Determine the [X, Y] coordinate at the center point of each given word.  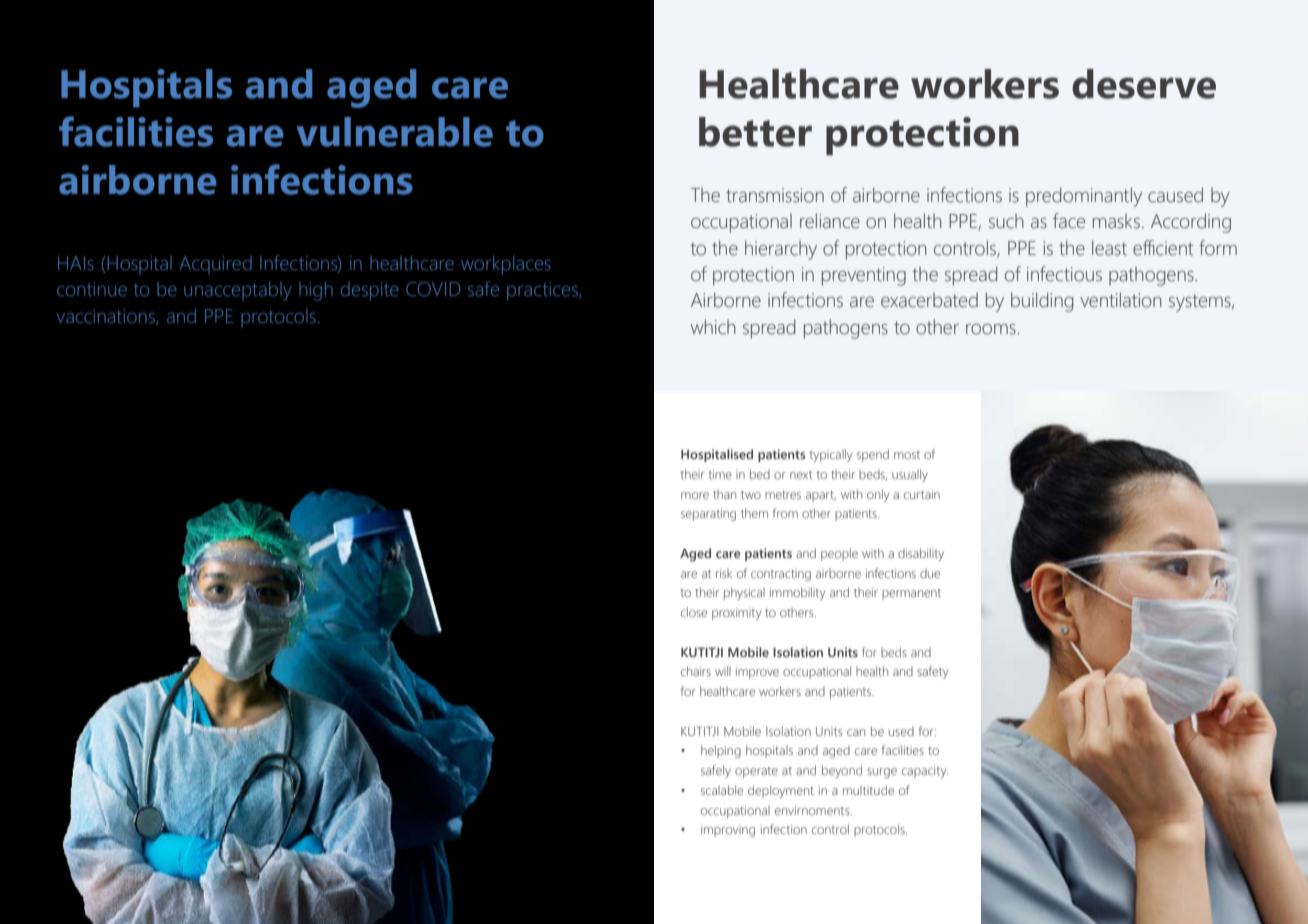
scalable [722, 790]
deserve [1144, 84]
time [720, 474]
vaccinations [107, 317]
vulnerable [394, 132]
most [907, 455]
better [755, 132]
